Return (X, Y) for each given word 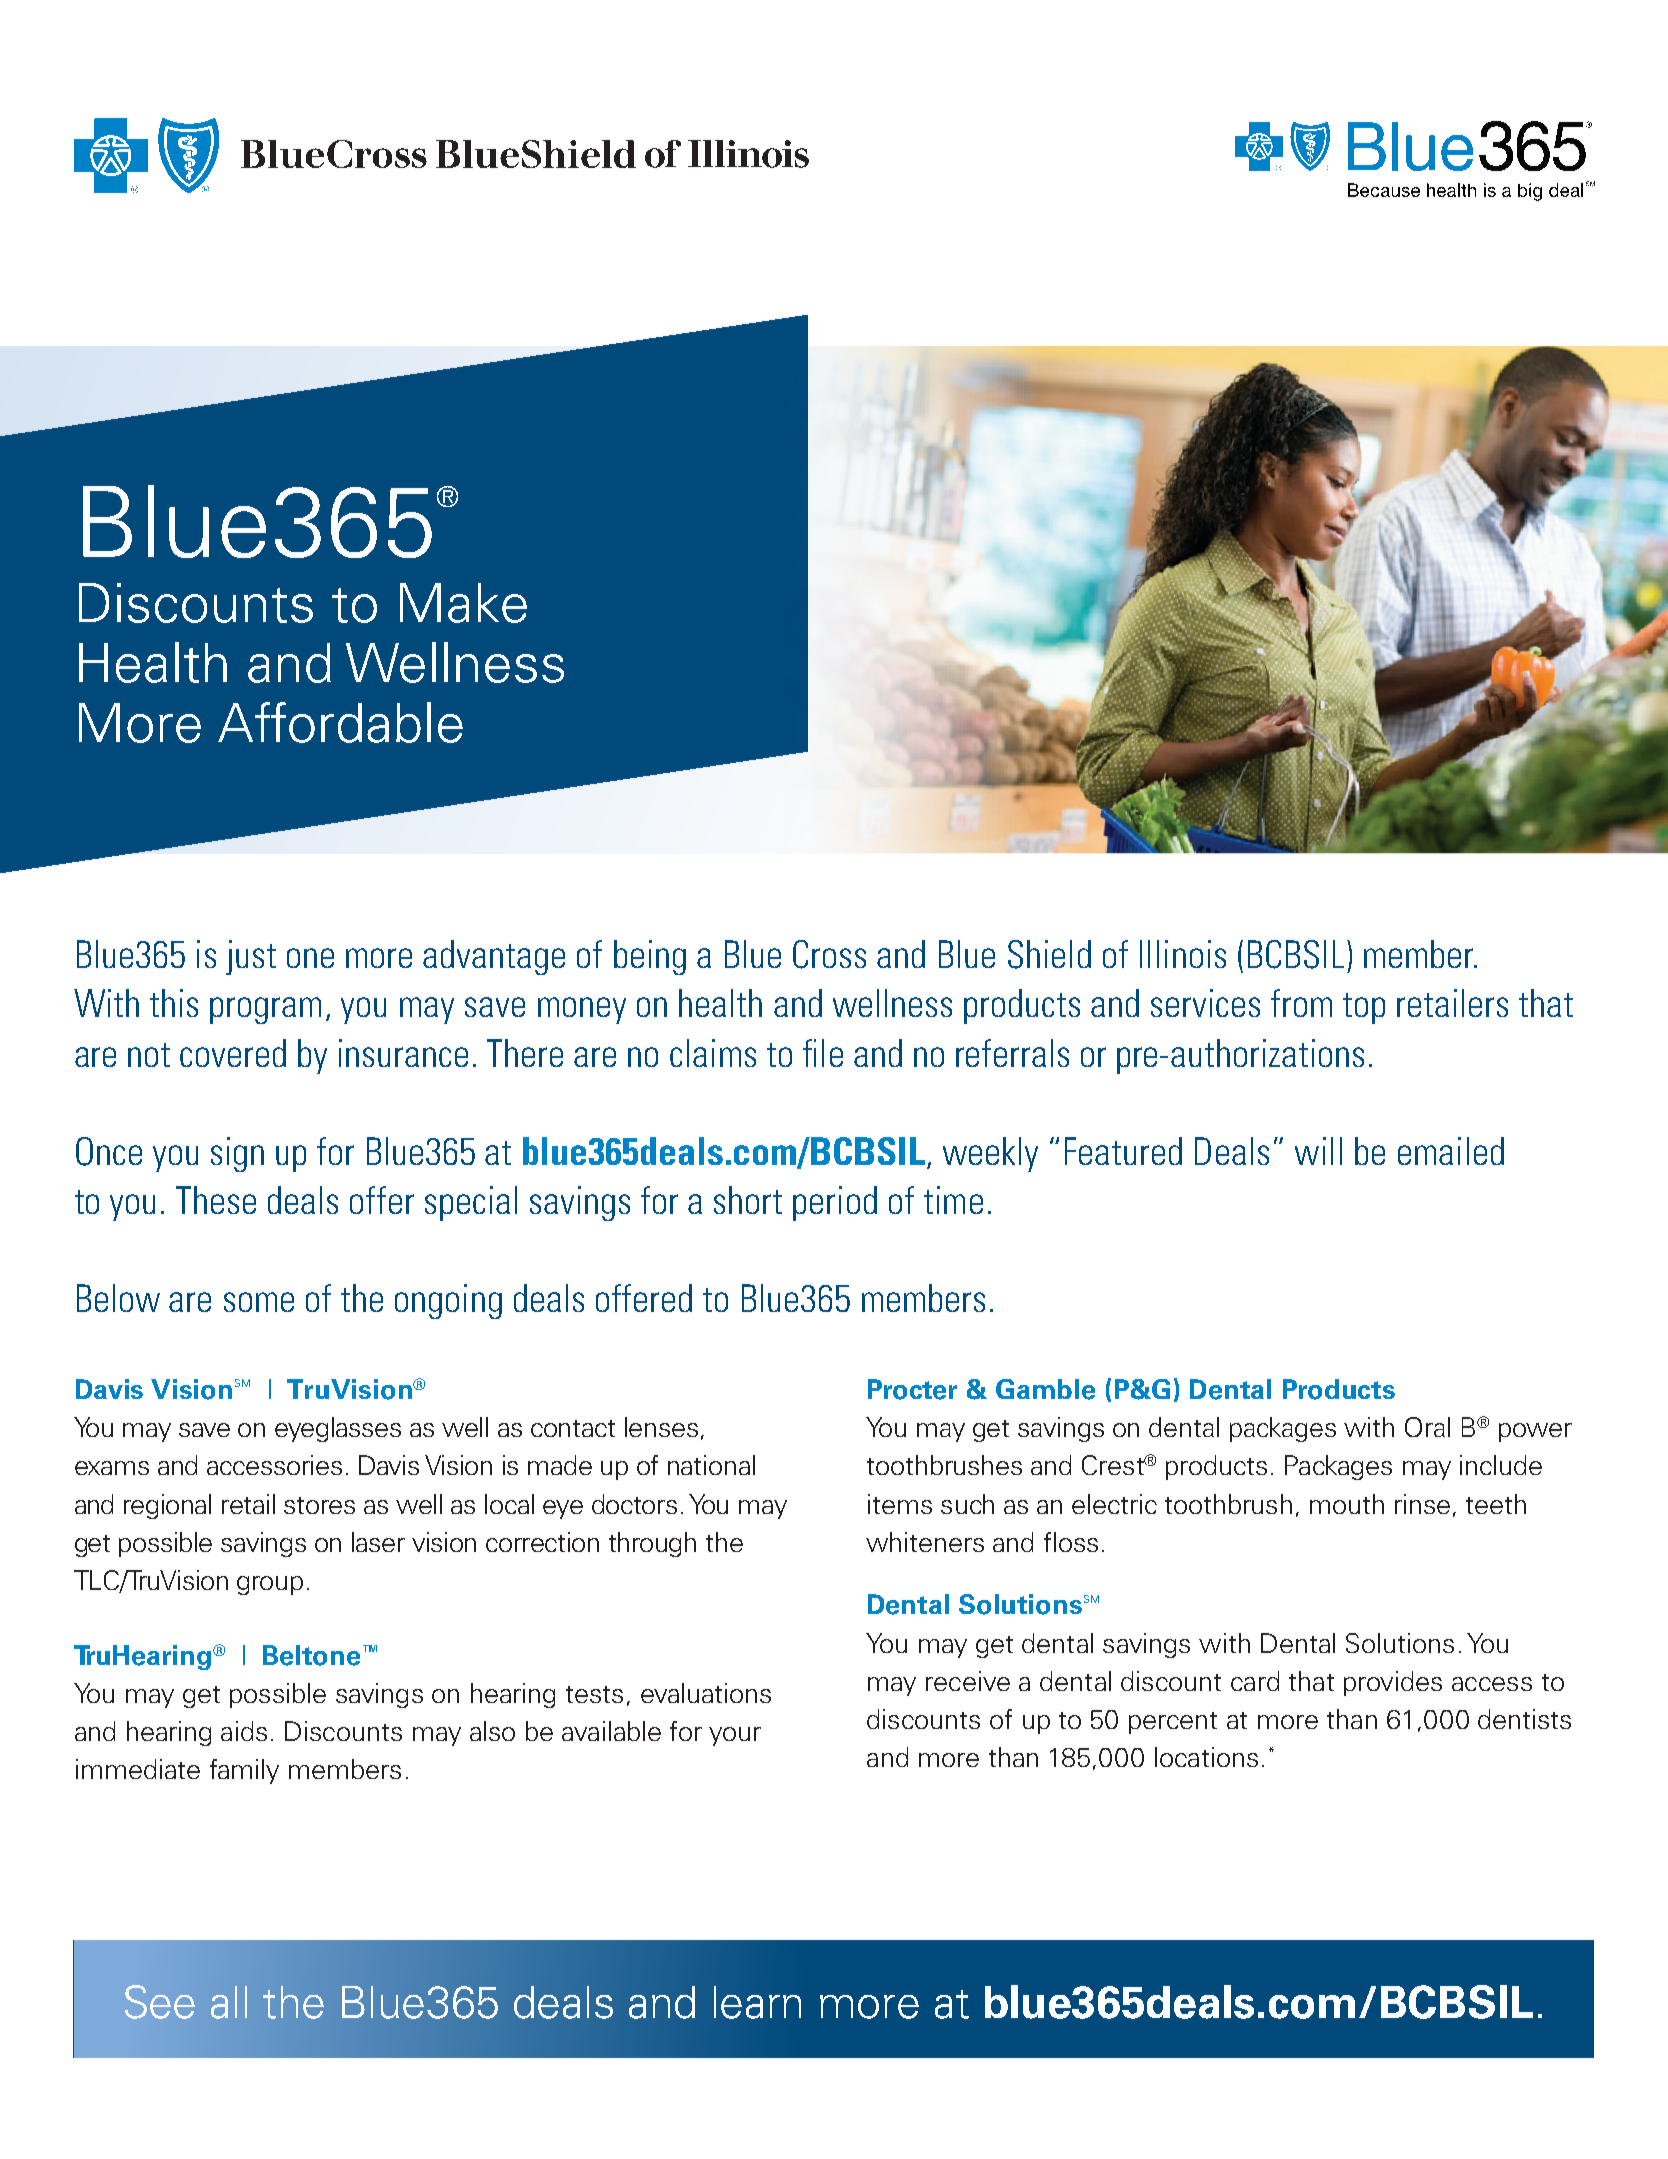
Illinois (1183, 954)
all (229, 2002)
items (900, 1504)
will (1318, 1151)
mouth (1347, 1504)
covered (233, 1053)
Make (463, 603)
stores (319, 1505)
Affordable (340, 722)
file (823, 1053)
